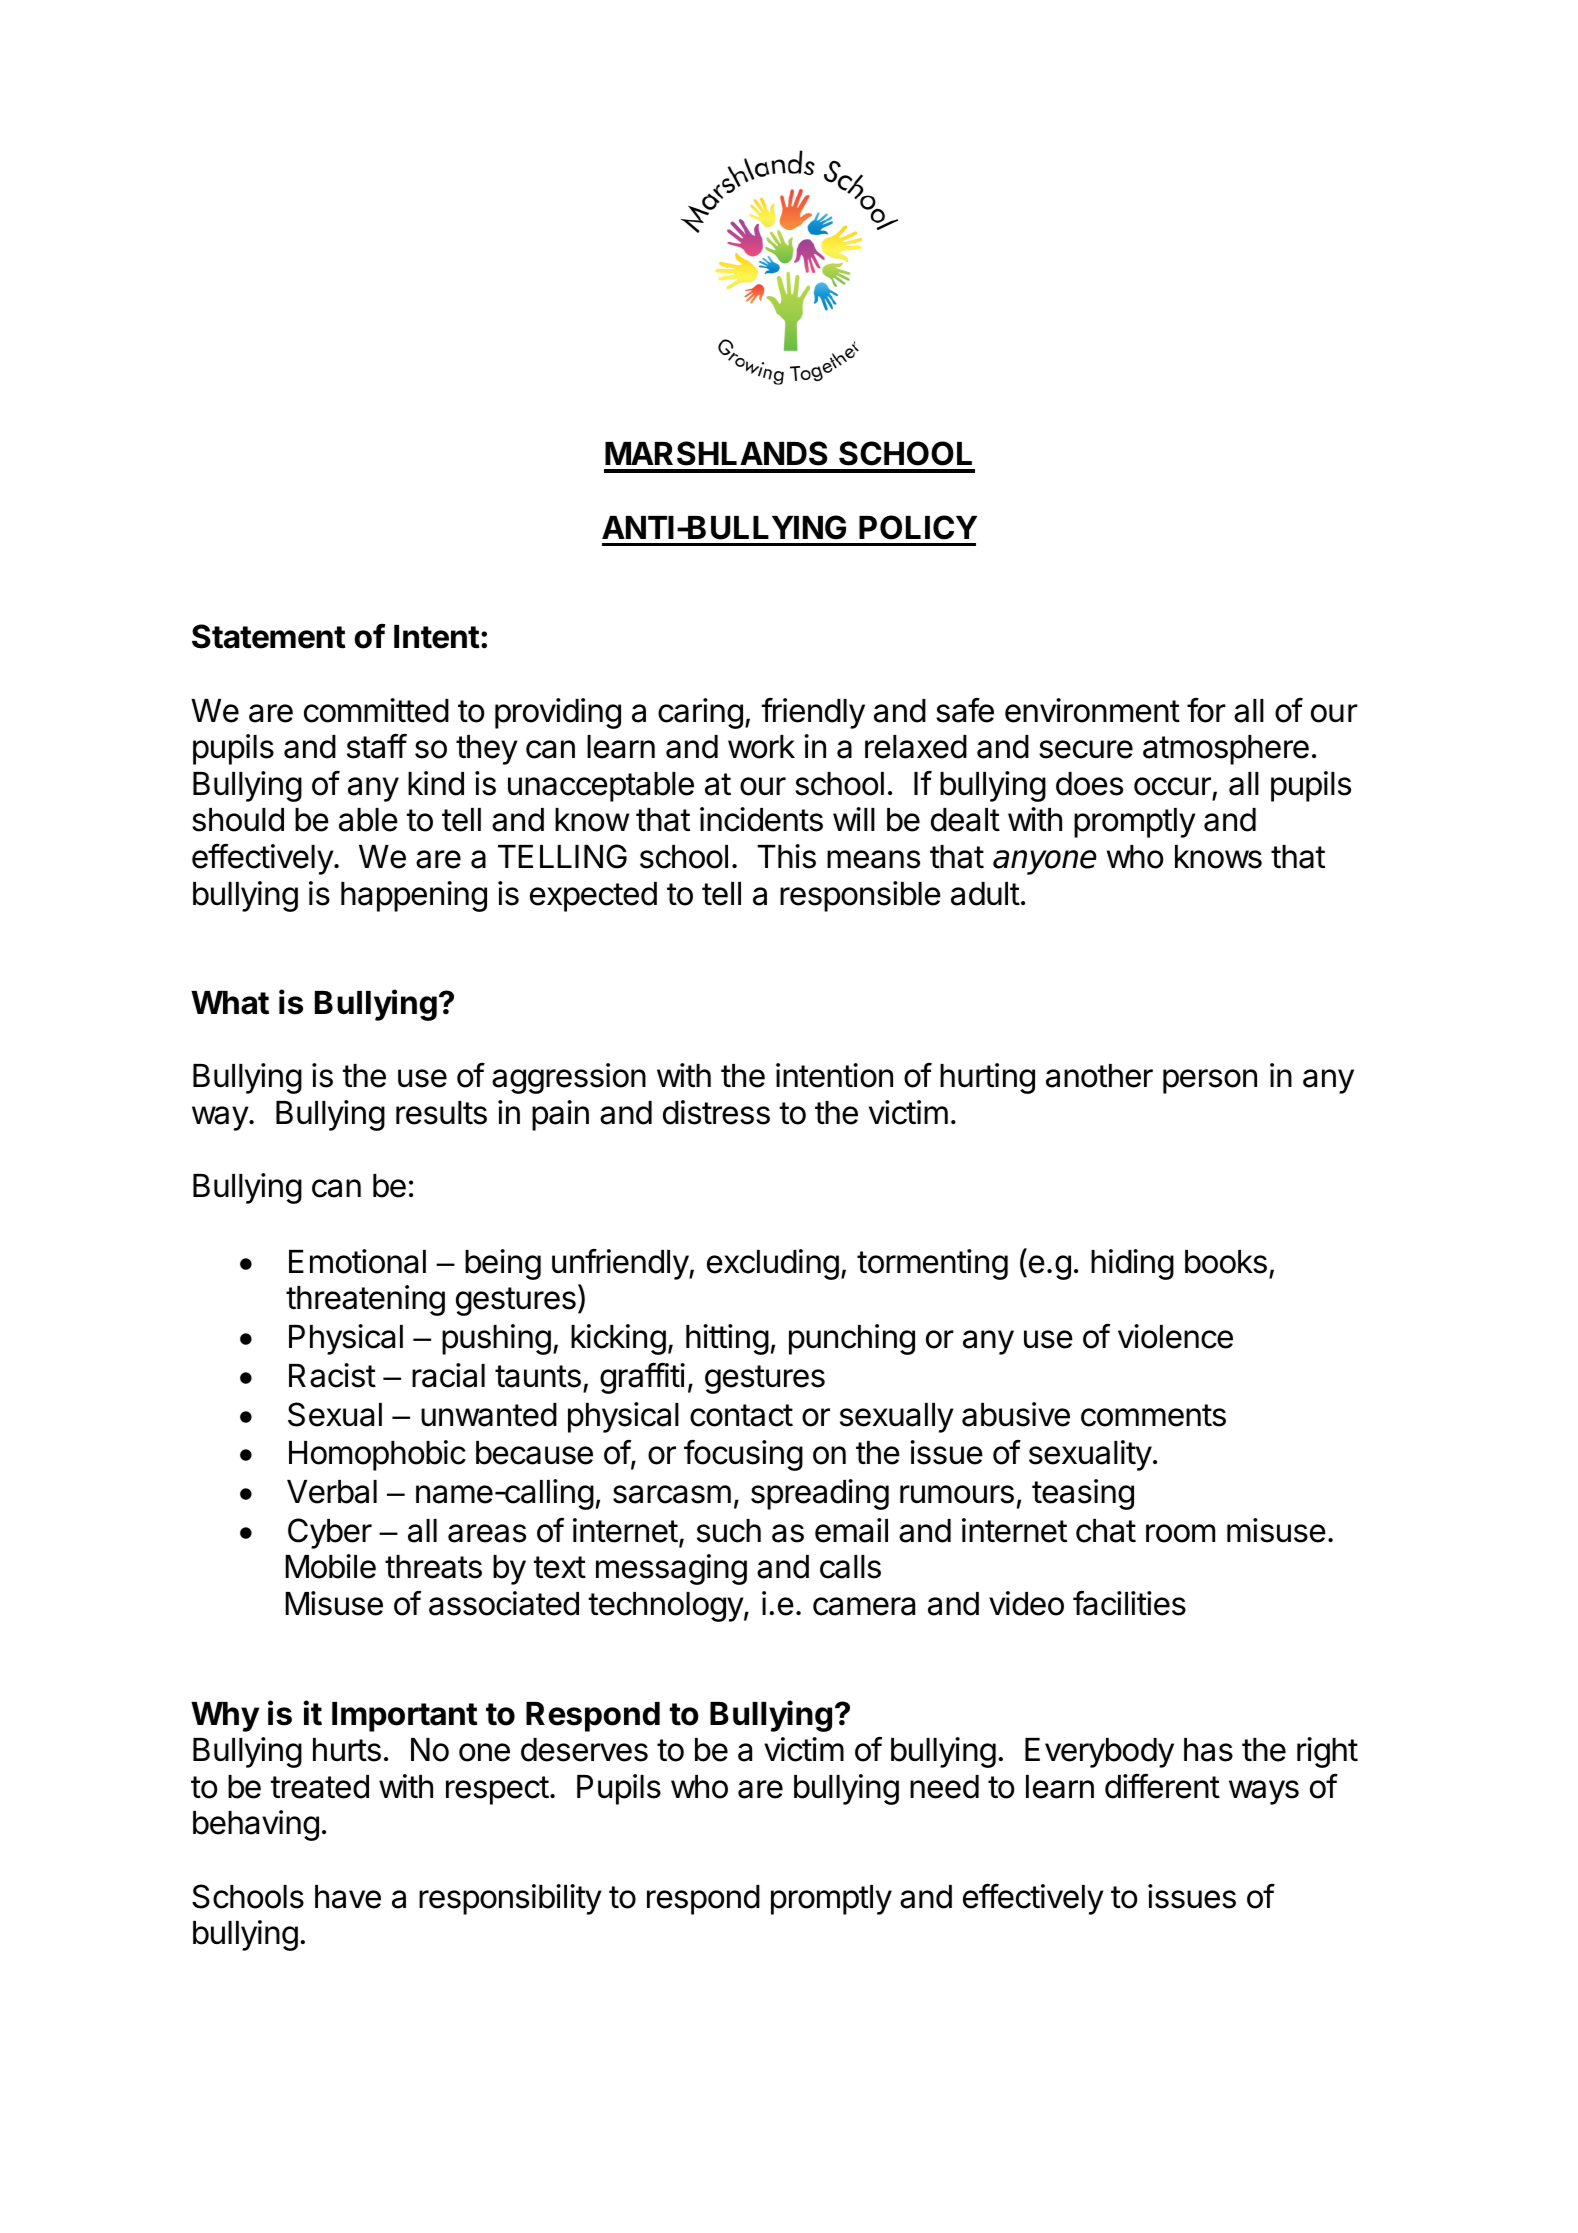  Describe the element at coordinates (786, 856) in the screenshot. I see `This` at that location.
